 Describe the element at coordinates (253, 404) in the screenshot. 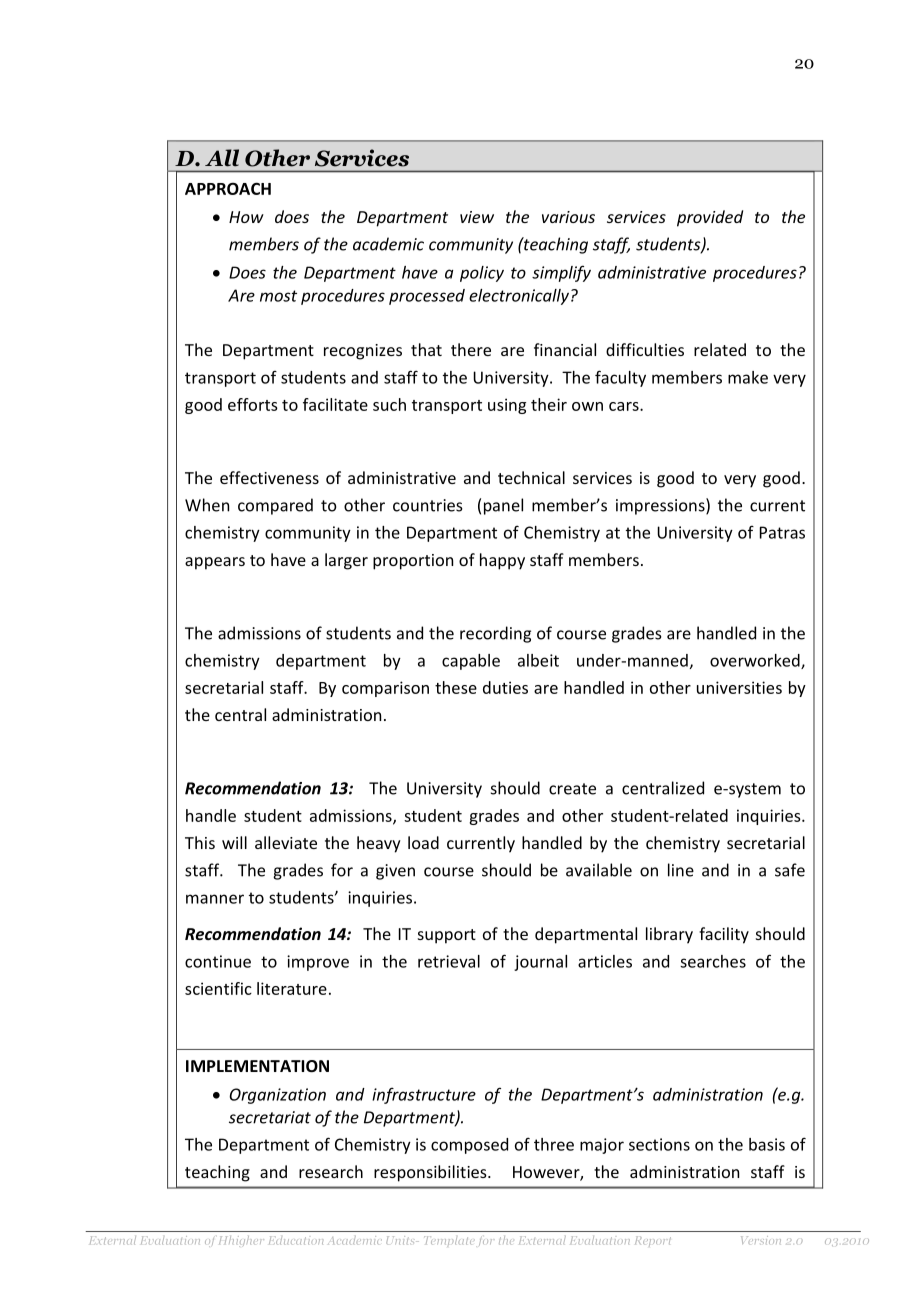

I see `efforts` at that location.
